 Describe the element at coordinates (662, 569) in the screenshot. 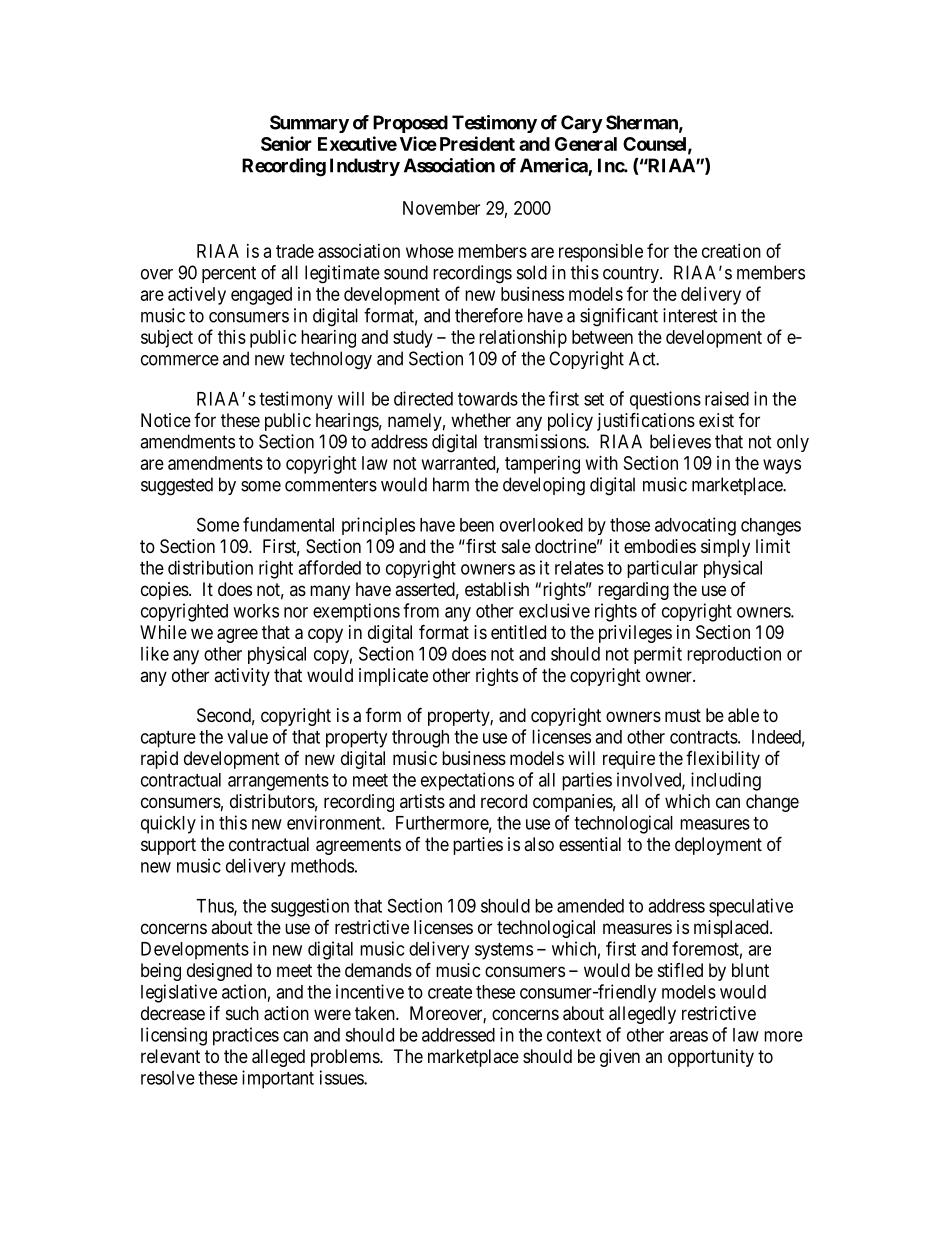

I see `particular` at that location.
